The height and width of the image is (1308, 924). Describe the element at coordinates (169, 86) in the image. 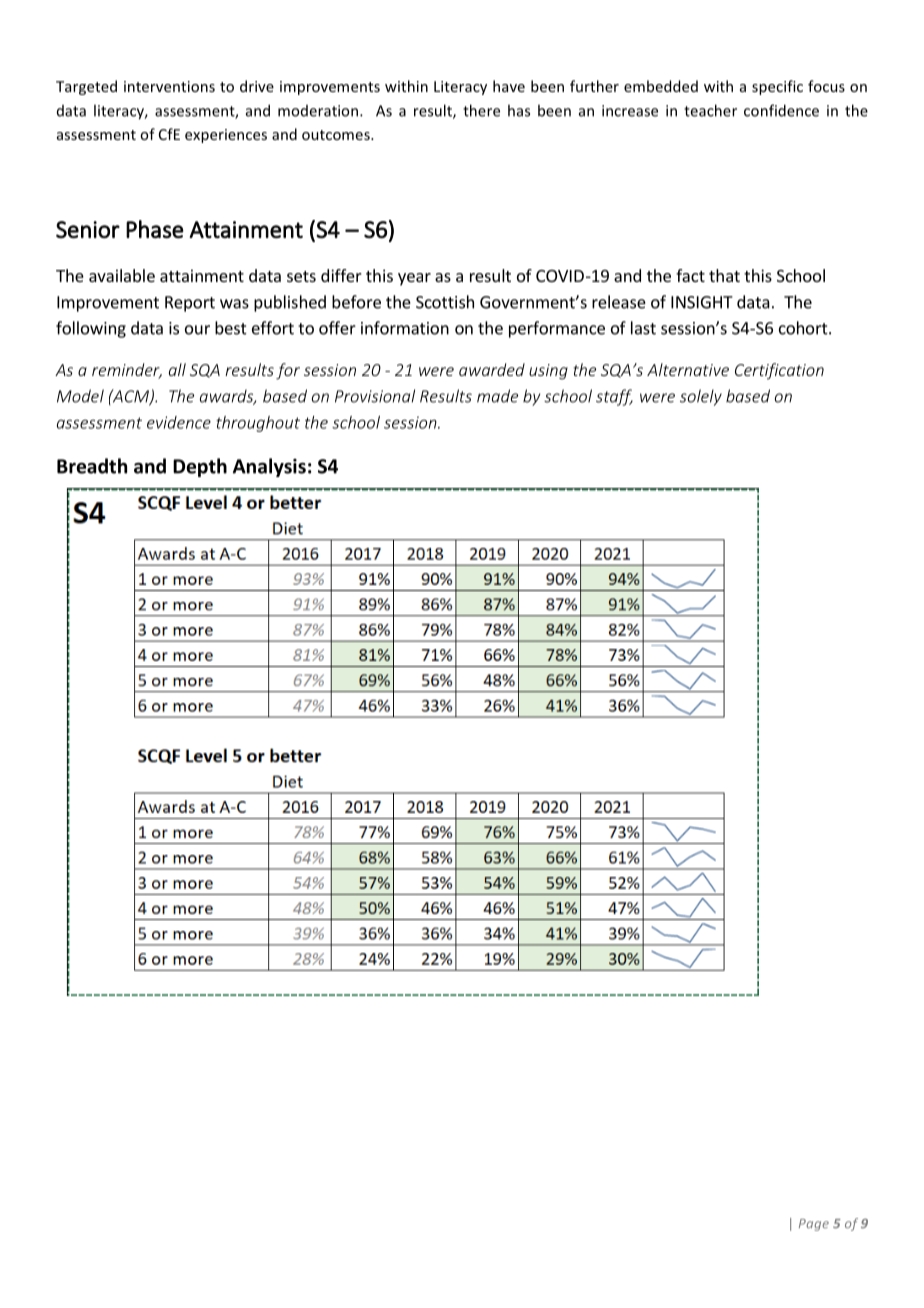

I see `interventions` at that location.
